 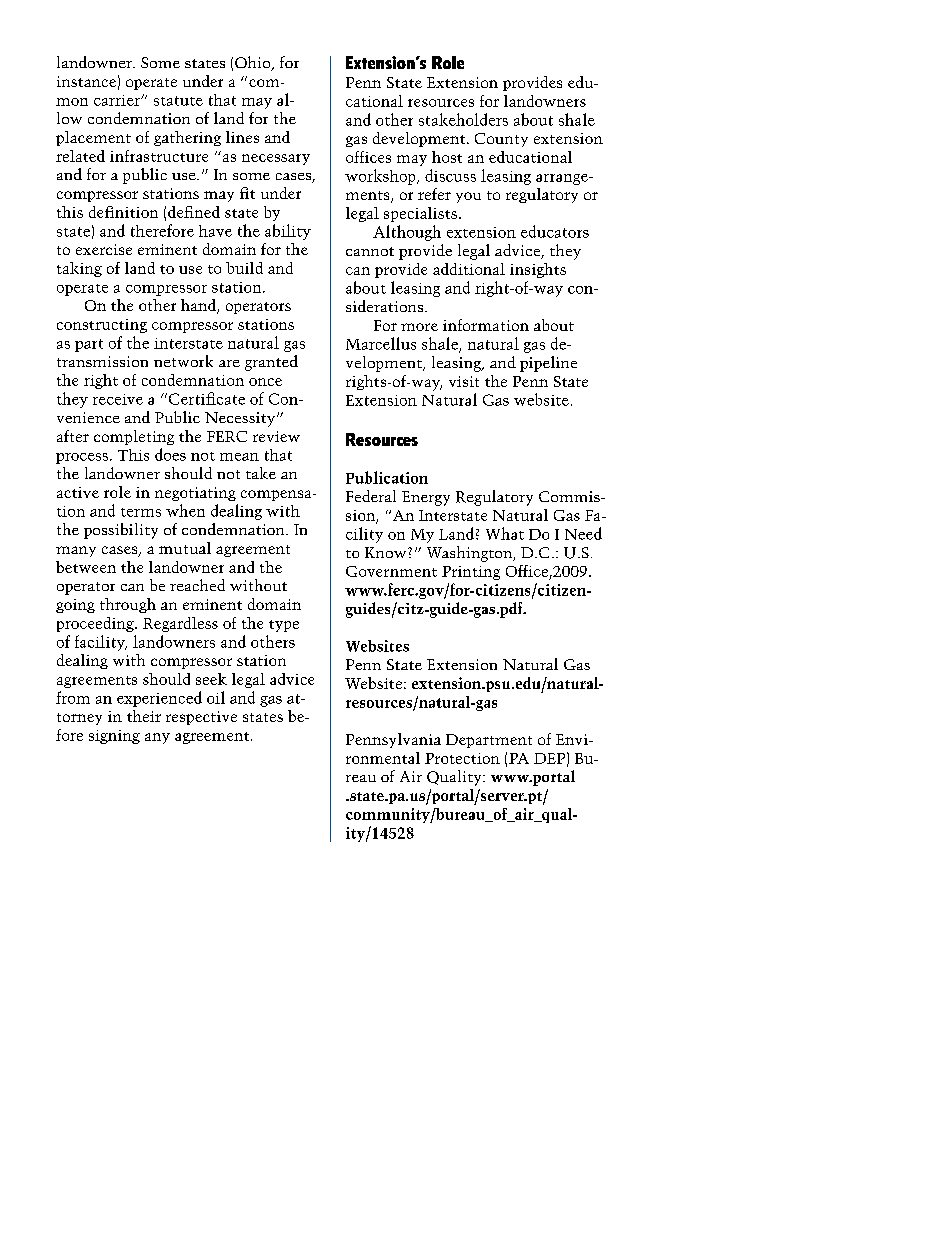 What do you see at coordinates (178, 101) in the screenshot?
I see `statute` at bounding box center [178, 101].
